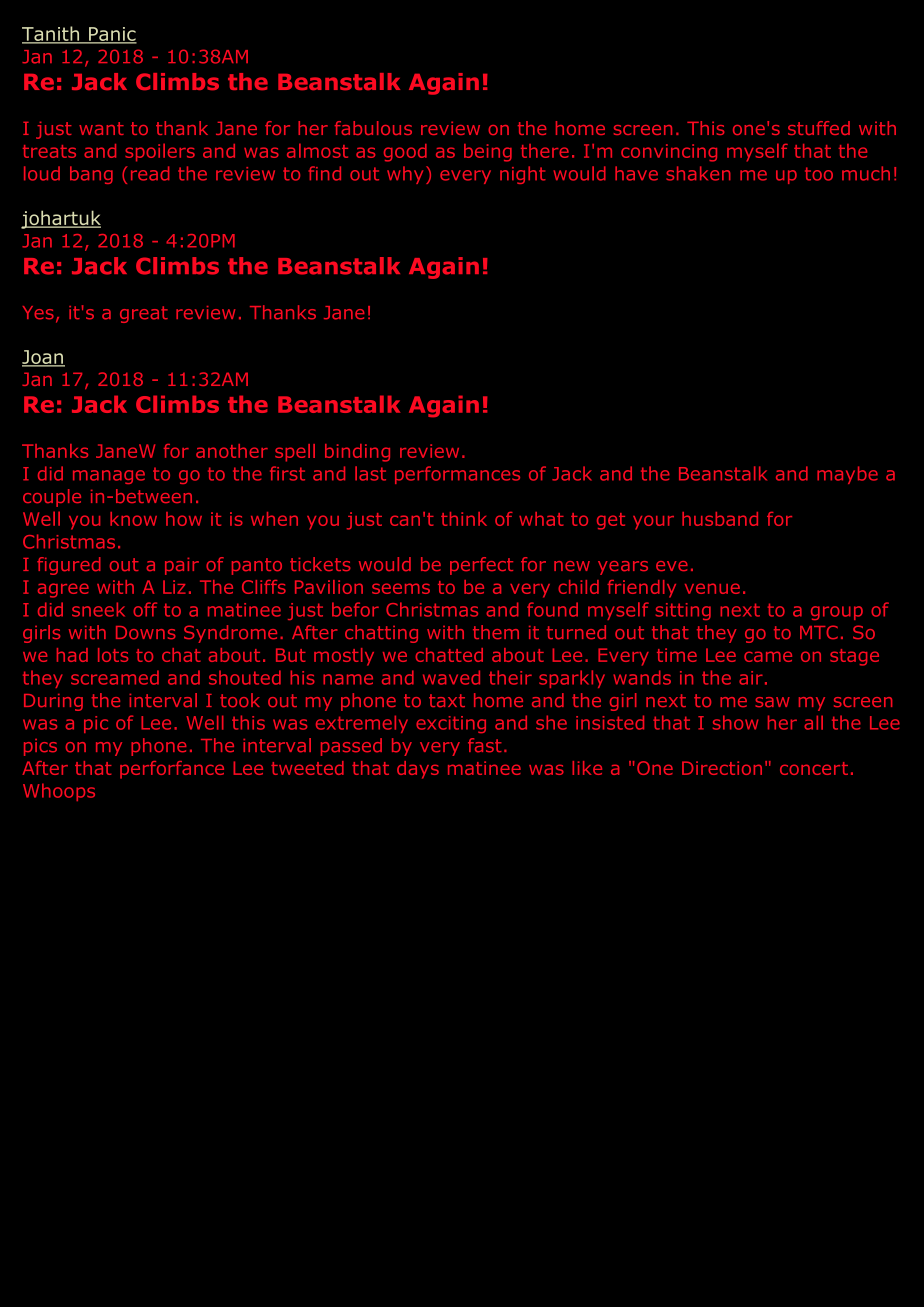 This screenshot has width=924, height=1307. What do you see at coordinates (405, 175) in the screenshot?
I see `why` at bounding box center [405, 175].
